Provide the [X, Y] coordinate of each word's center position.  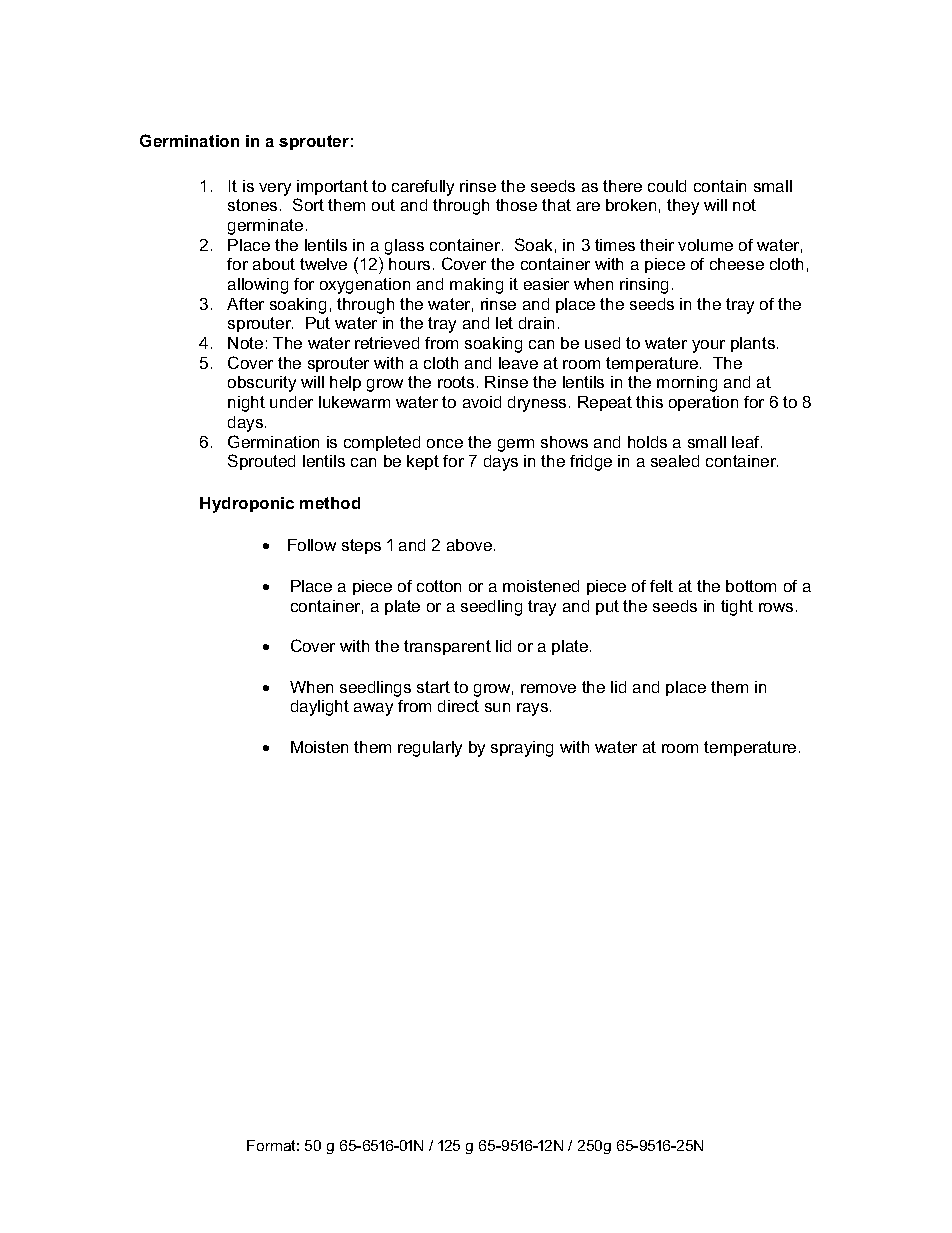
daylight [320, 708]
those [516, 205]
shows [564, 442]
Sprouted [261, 462]
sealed [675, 461]
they [683, 207]
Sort [308, 204]
